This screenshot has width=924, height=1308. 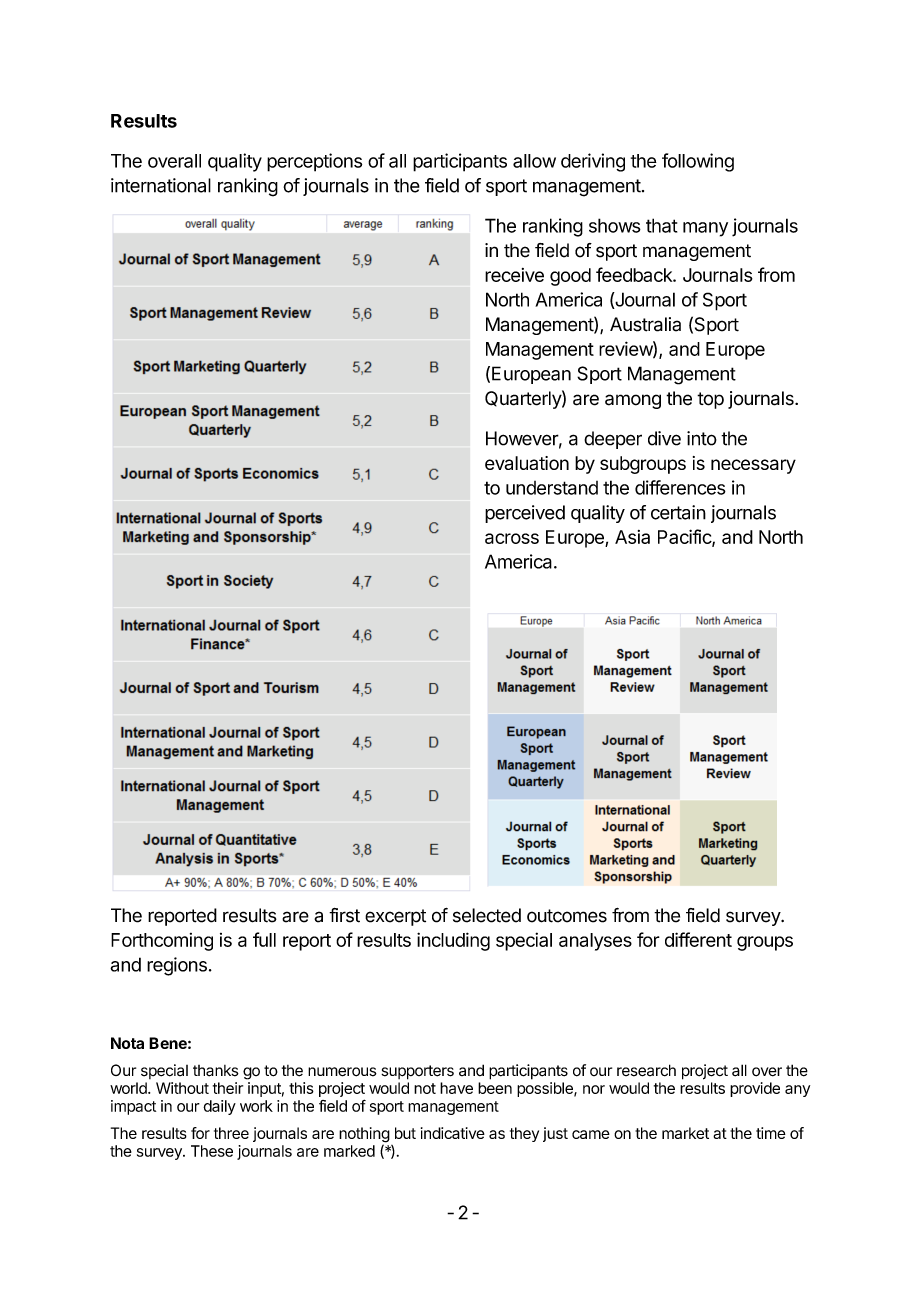 I want to click on selected, so click(x=487, y=915).
